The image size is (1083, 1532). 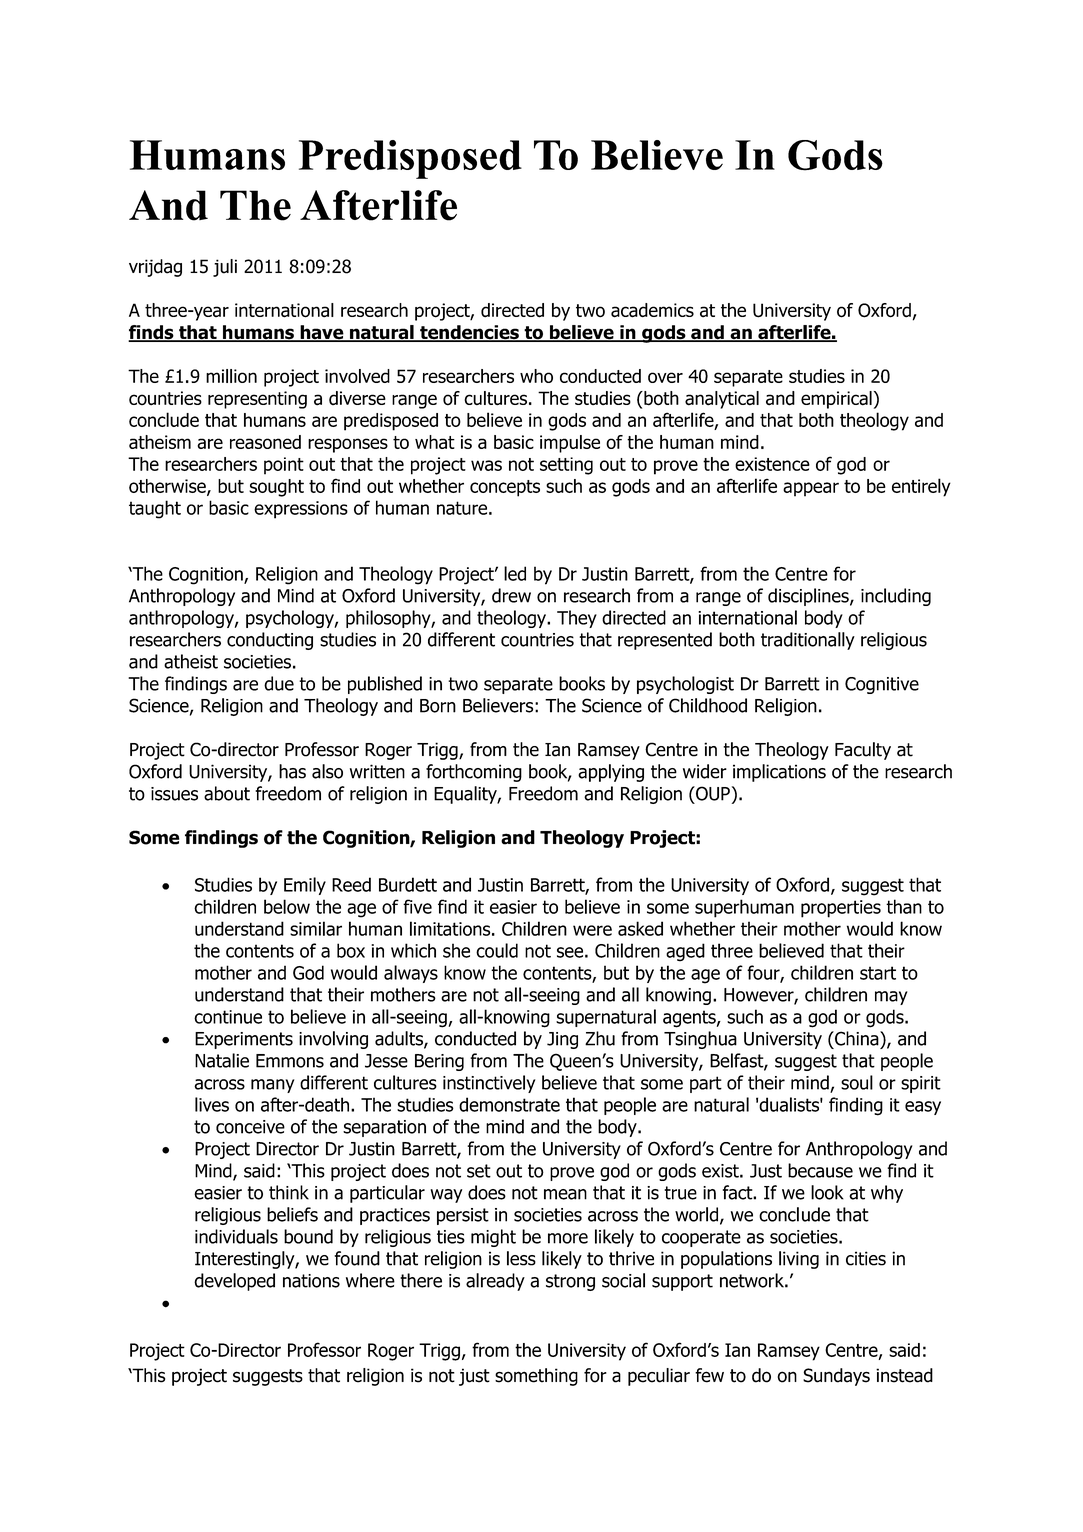 What do you see at coordinates (857, 1082) in the image?
I see `soul` at bounding box center [857, 1082].
